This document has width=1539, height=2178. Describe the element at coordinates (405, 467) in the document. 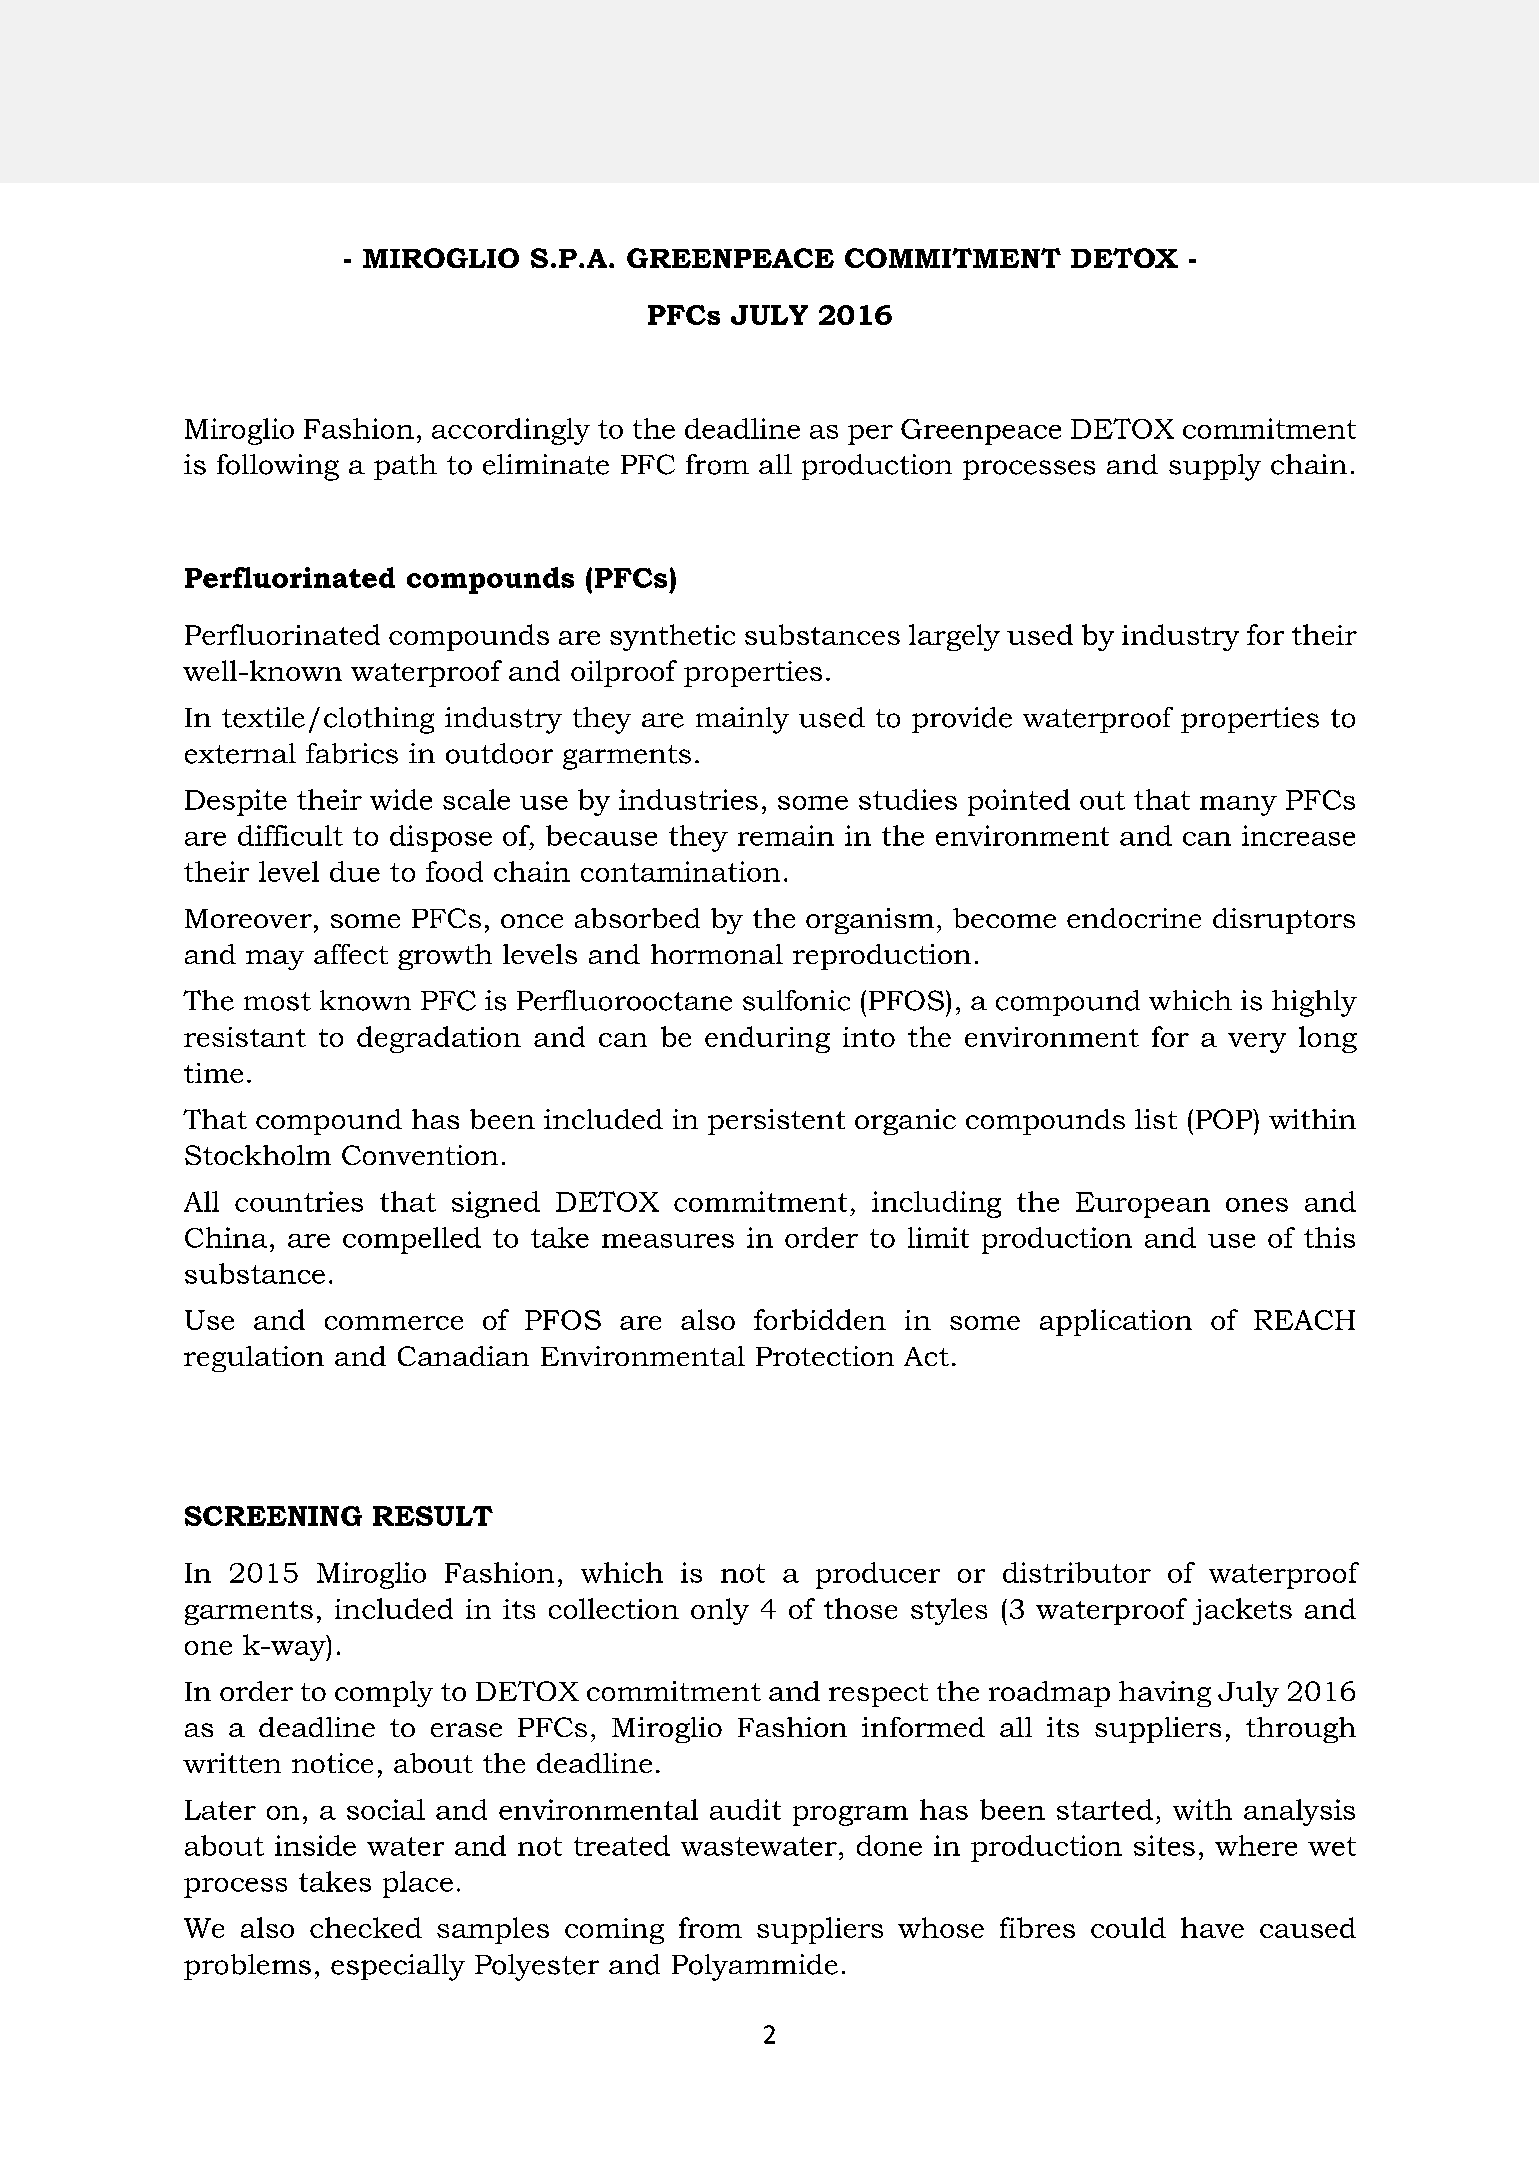

I see `path` at that location.
